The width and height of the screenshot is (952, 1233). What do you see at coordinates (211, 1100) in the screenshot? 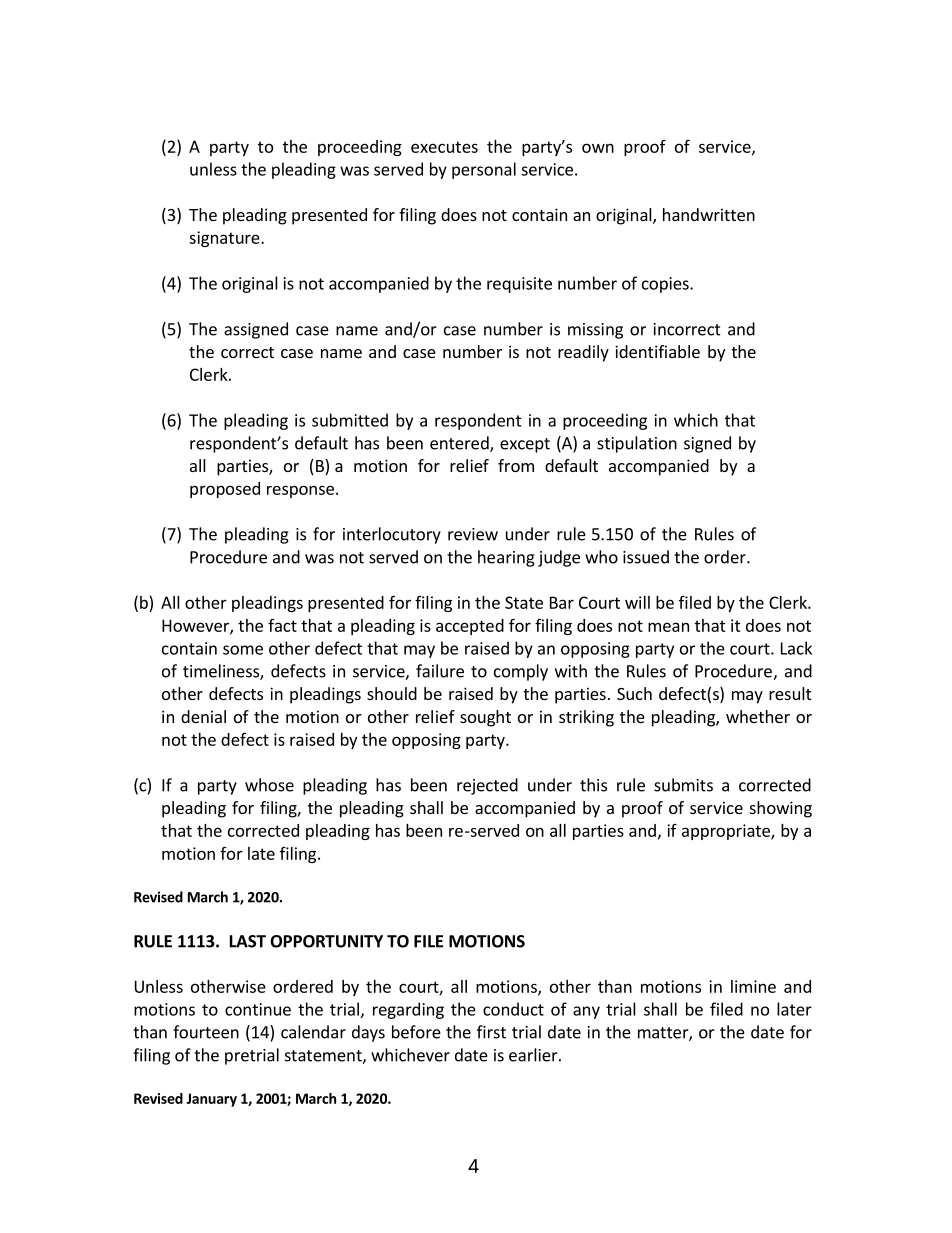
I see `January` at bounding box center [211, 1100].
